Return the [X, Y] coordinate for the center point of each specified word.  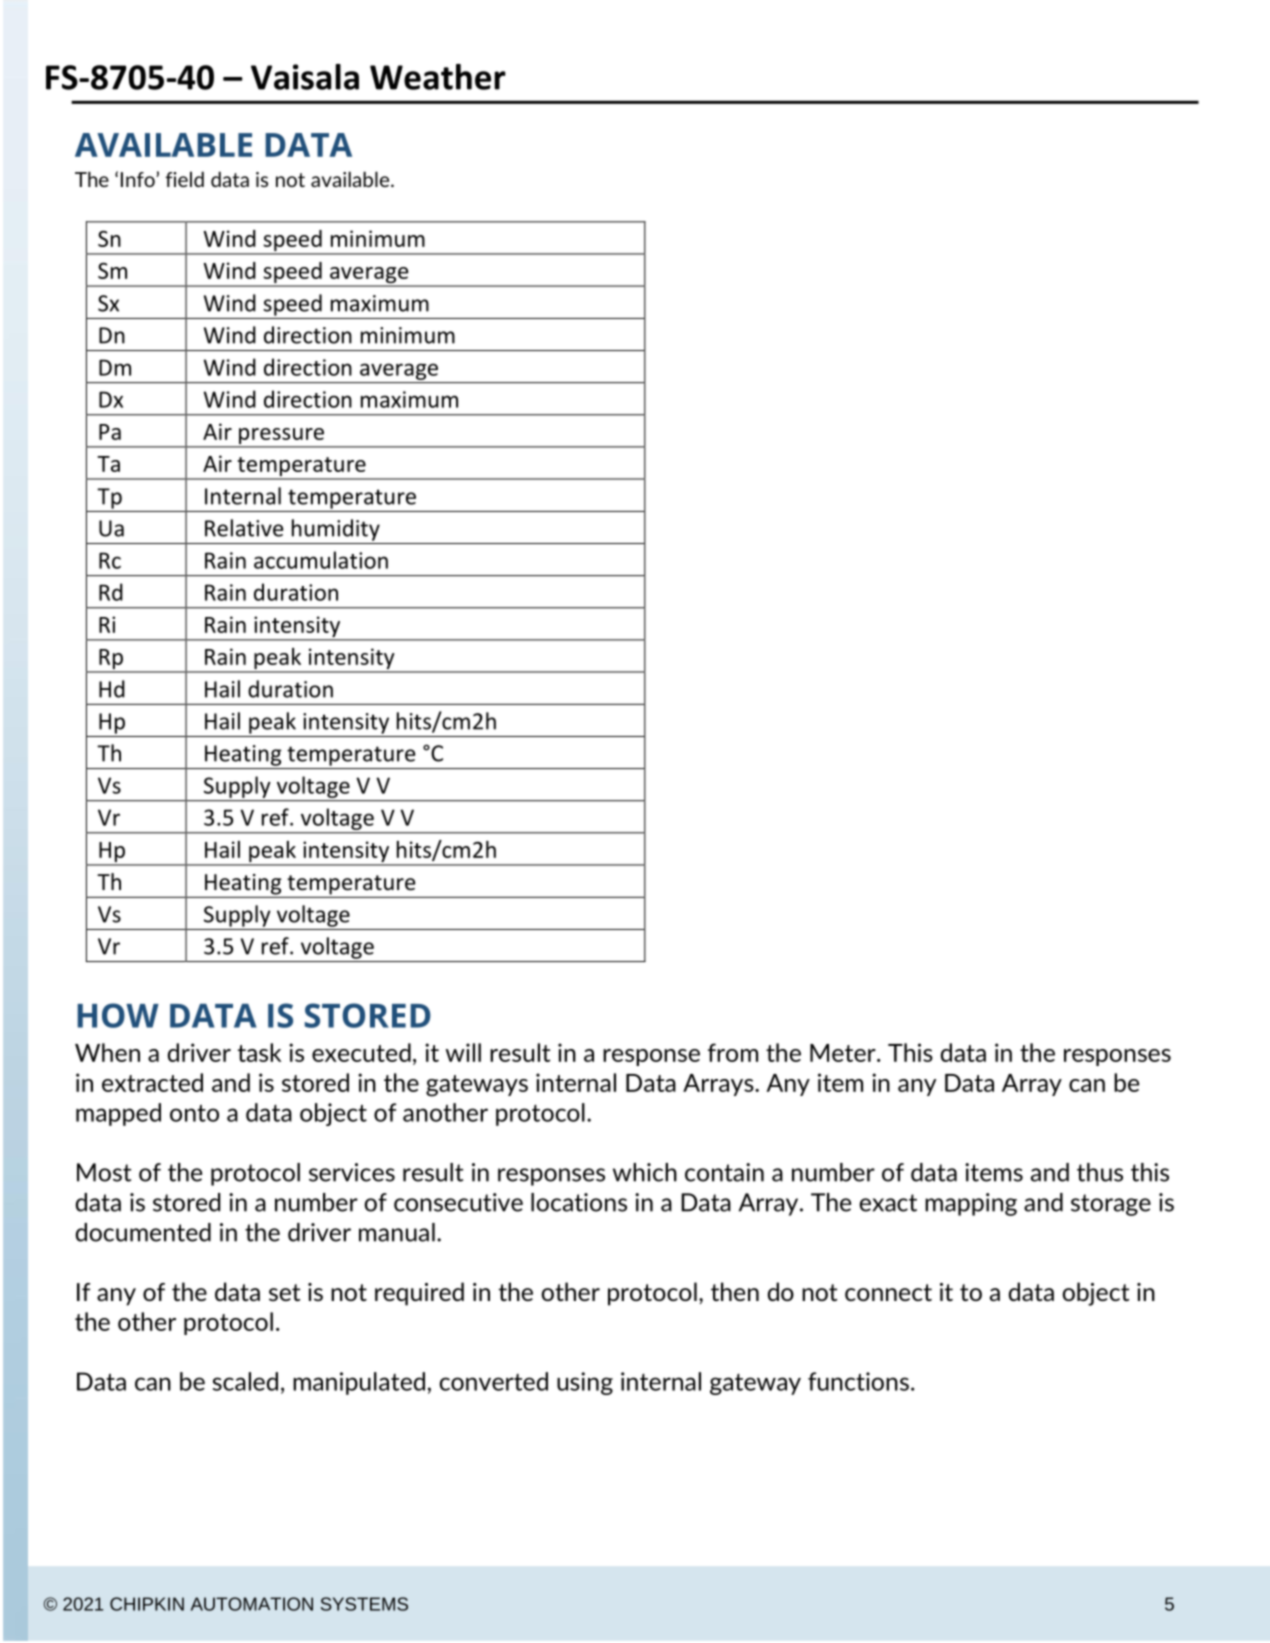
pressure [281, 437]
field [184, 179]
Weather [438, 77]
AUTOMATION [252, 1604]
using [585, 1383]
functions [858, 1381]
